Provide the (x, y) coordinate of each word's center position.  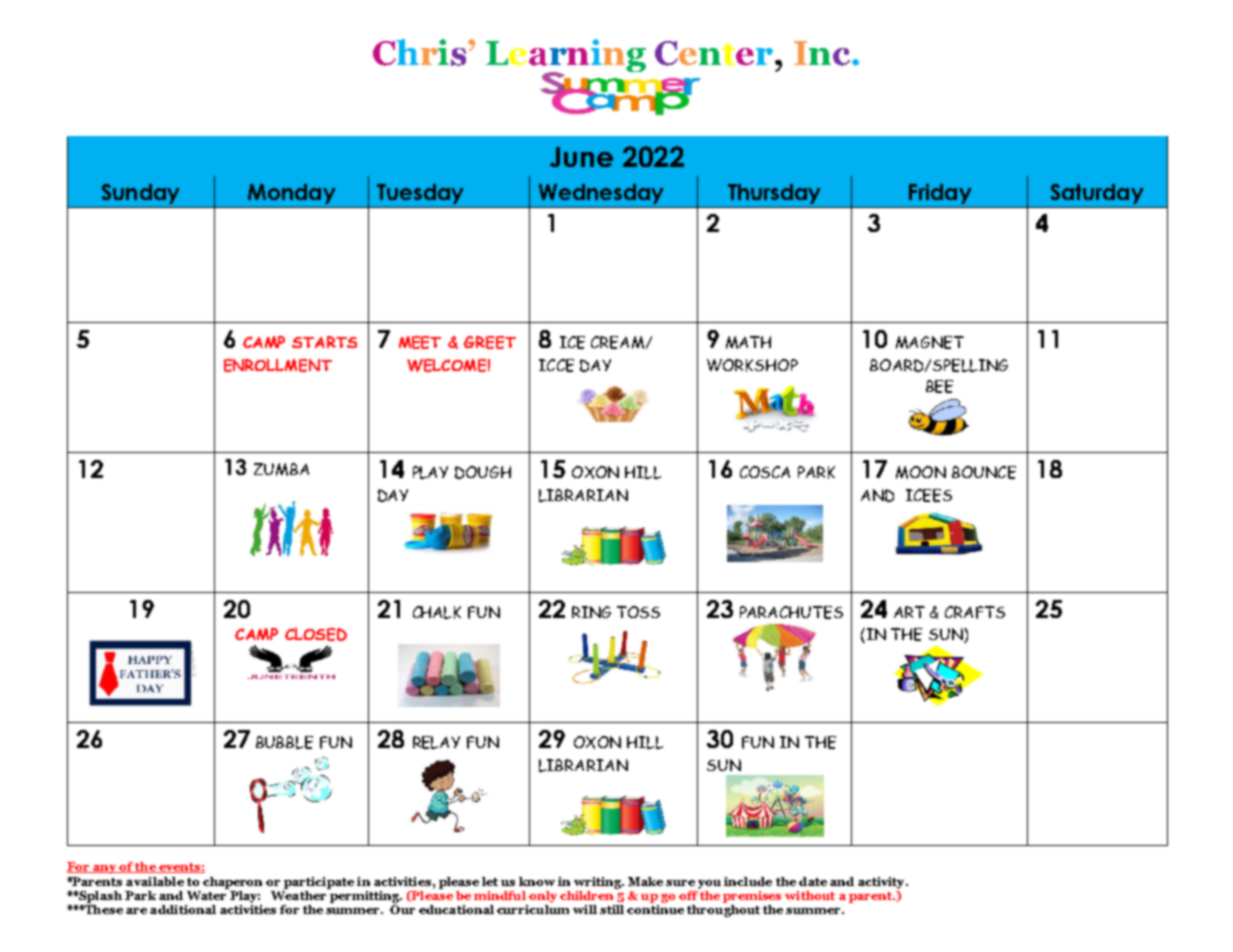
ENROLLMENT (278, 365)
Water (206, 895)
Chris (421, 52)
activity (882, 883)
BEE (939, 386)
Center (714, 53)
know (537, 881)
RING (591, 612)
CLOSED (316, 634)
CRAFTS (975, 612)
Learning (566, 57)
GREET (490, 342)
